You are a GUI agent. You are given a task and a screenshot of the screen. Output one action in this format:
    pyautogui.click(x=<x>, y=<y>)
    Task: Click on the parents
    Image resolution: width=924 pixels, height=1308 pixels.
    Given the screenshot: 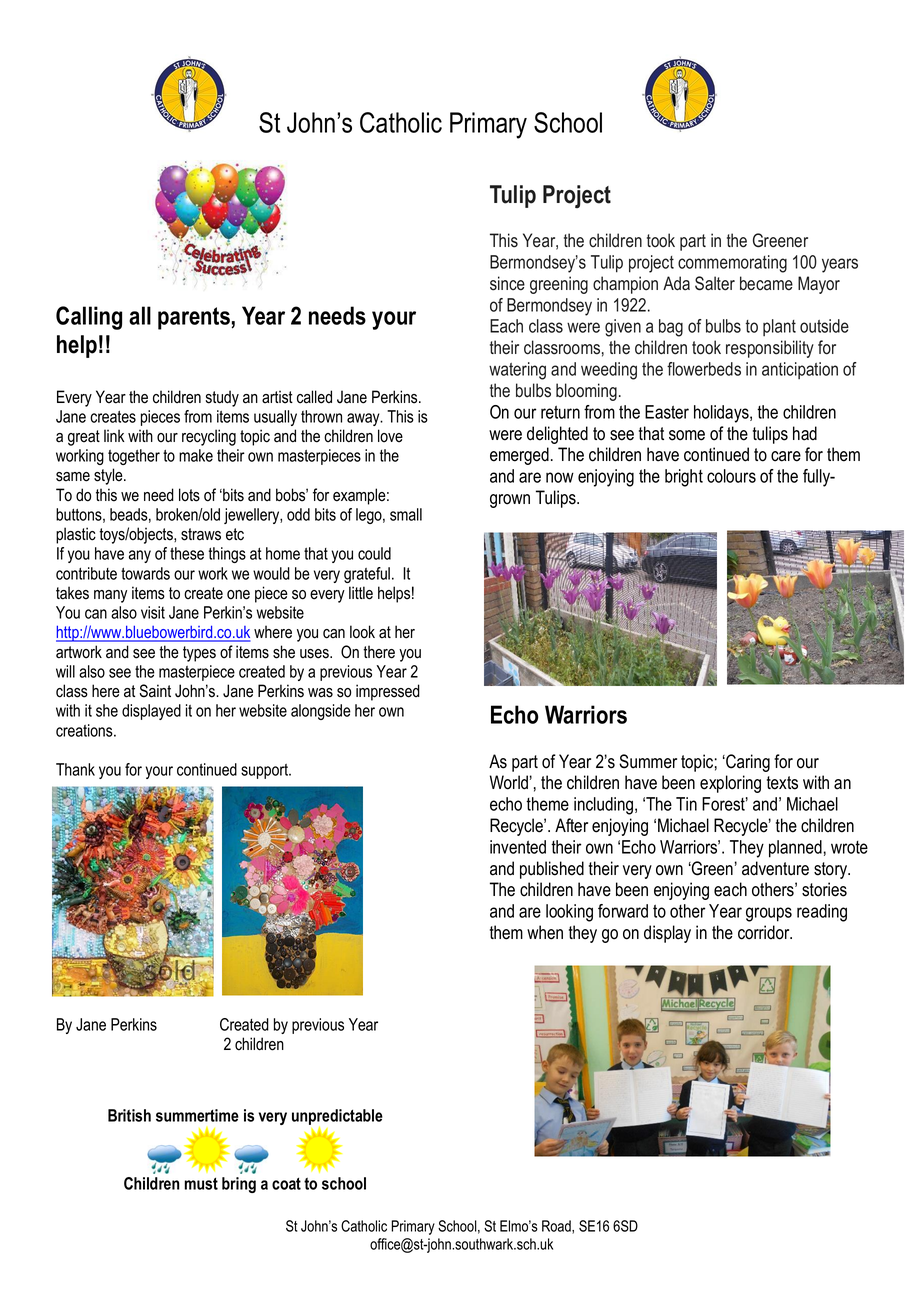 What is the action you would take?
    pyautogui.click(x=194, y=318)
